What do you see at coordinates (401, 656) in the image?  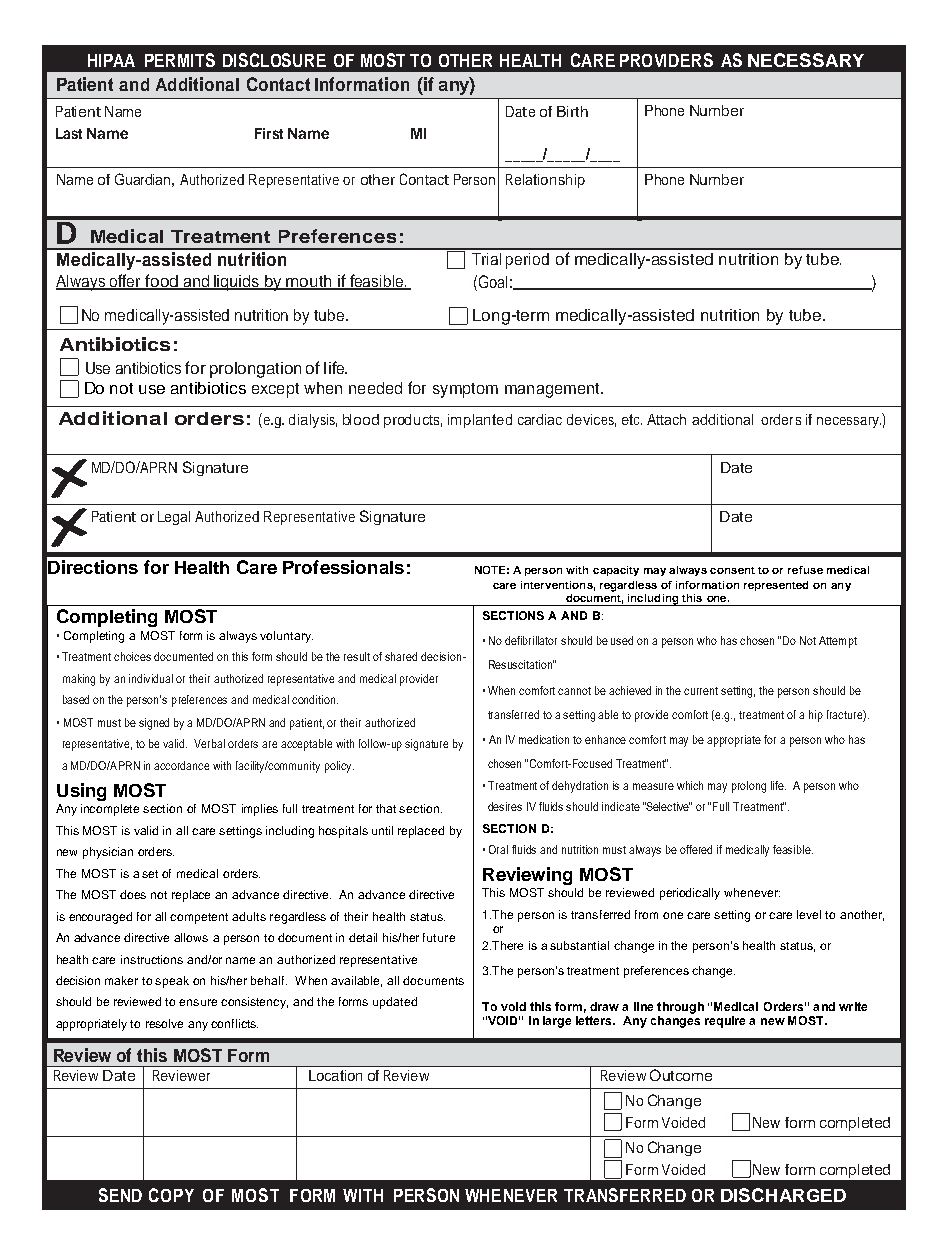 I see `shared` at bounding box center [401, 656].
